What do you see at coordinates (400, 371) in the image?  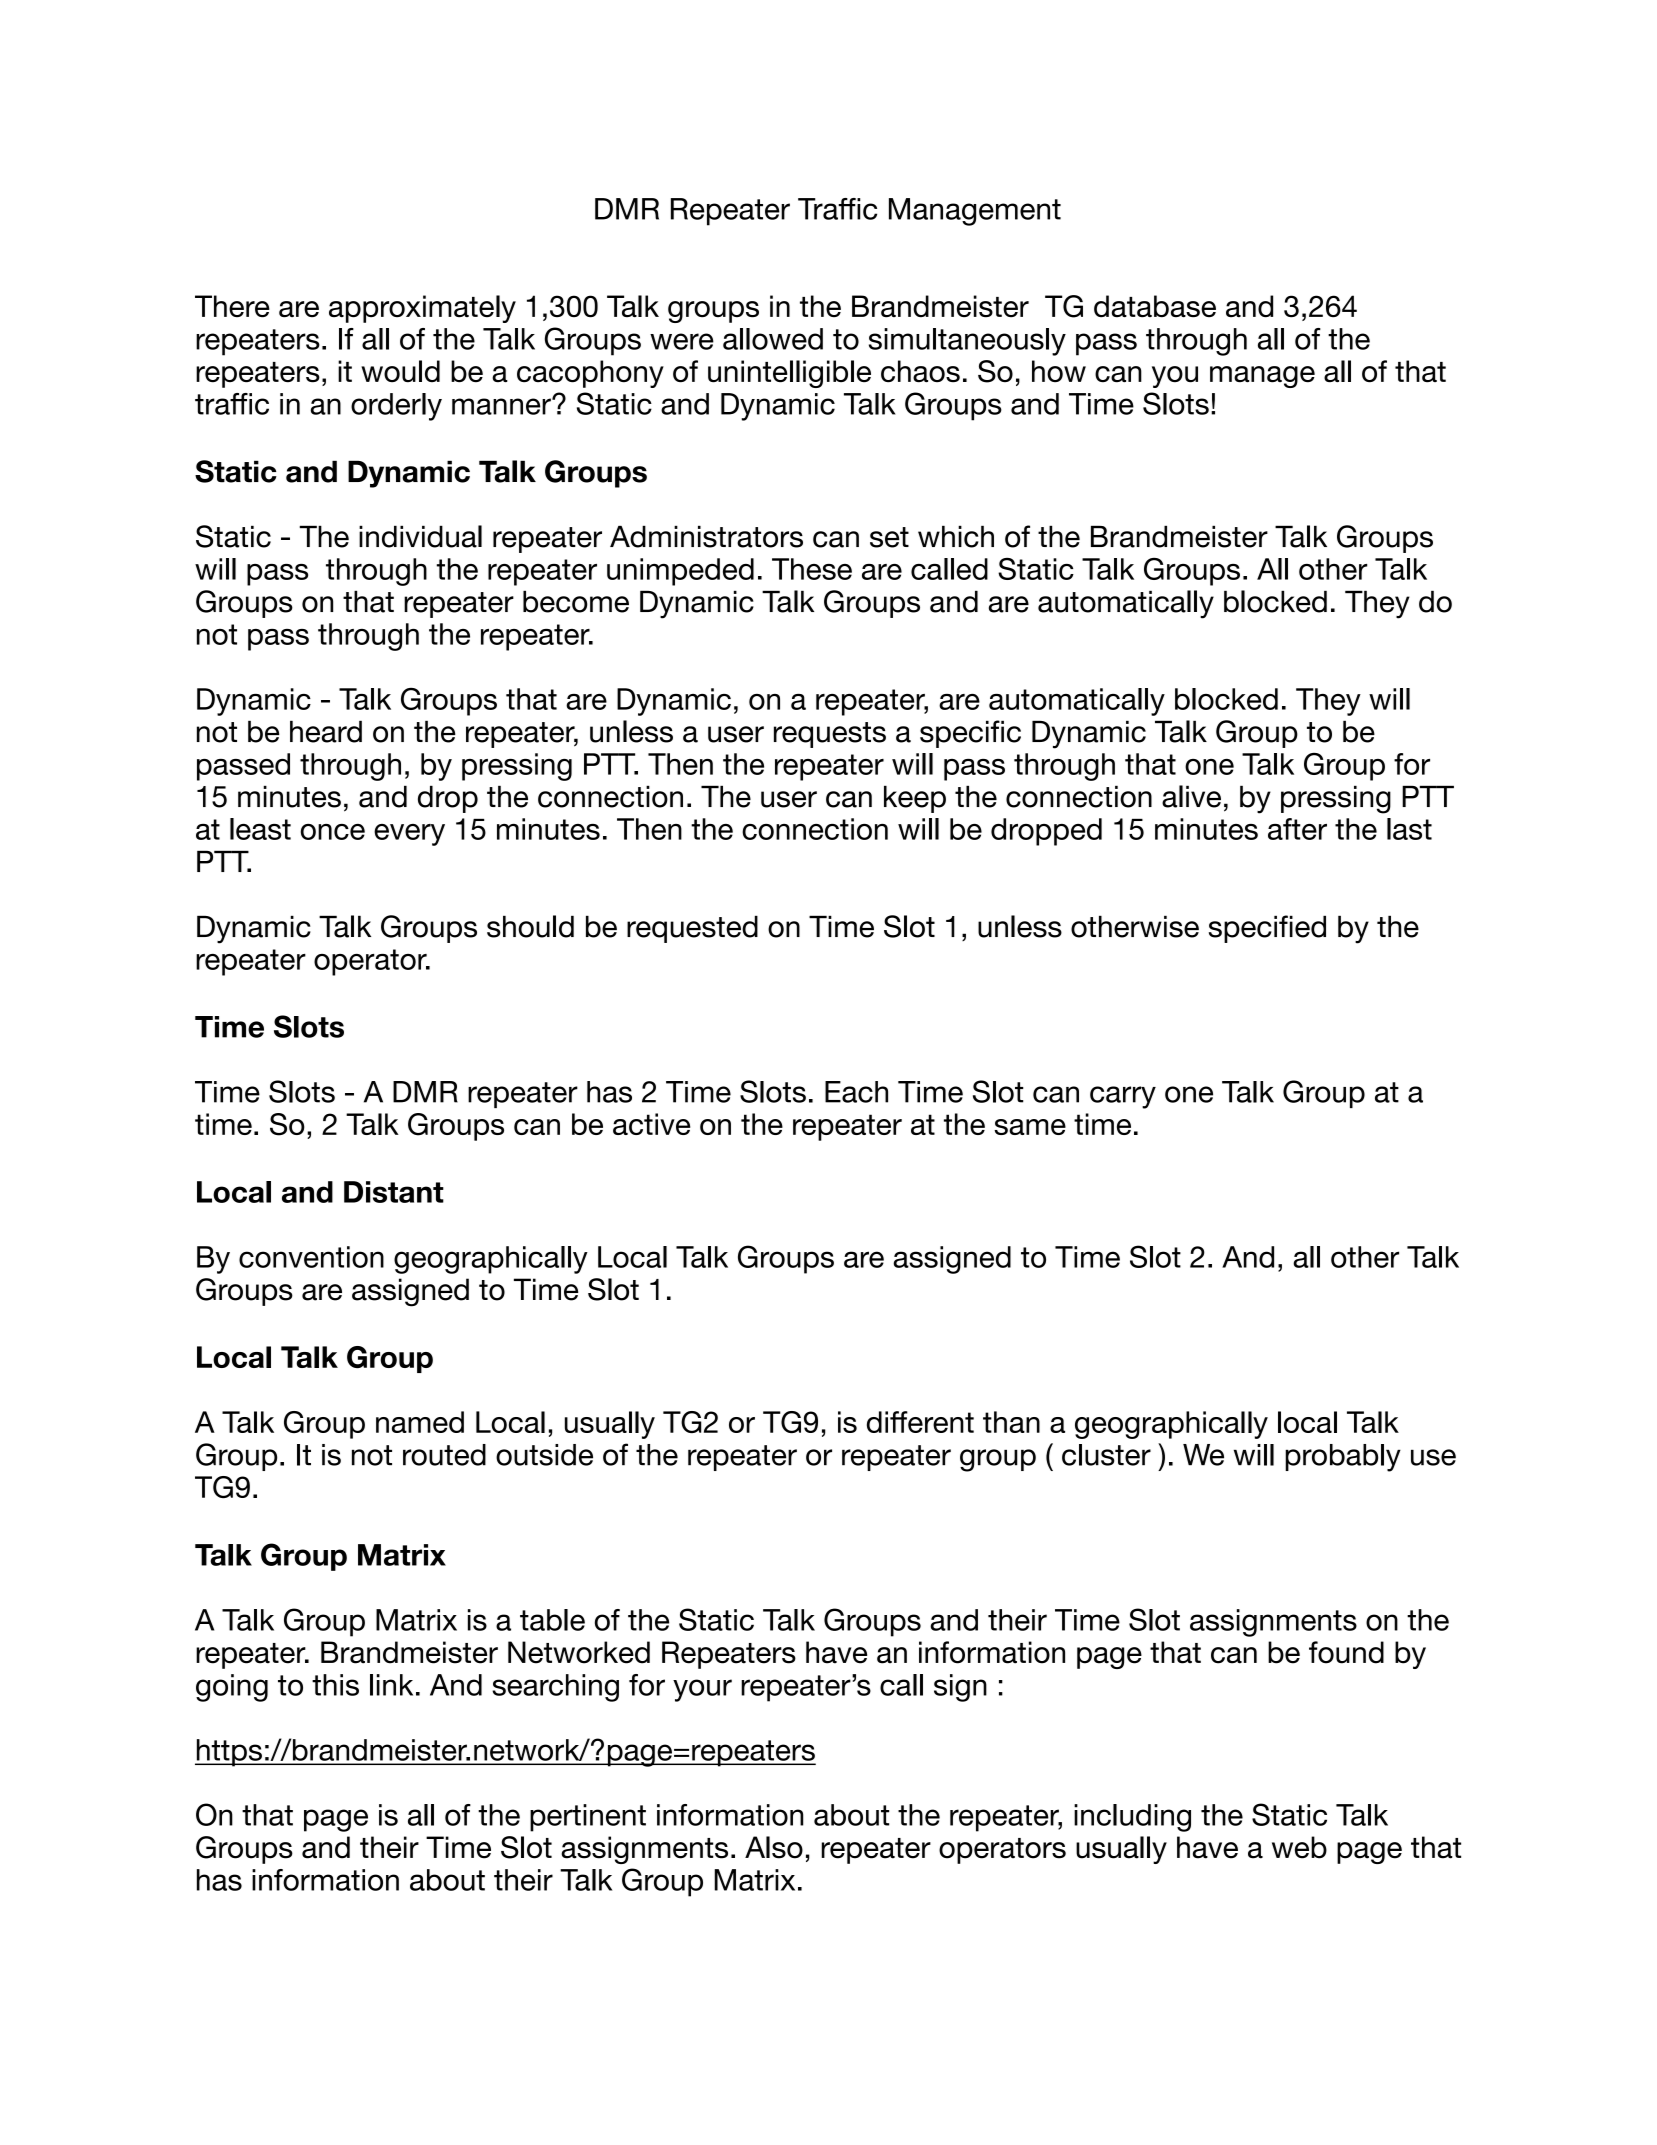 I see `would` at bounding box center [400, 371].
